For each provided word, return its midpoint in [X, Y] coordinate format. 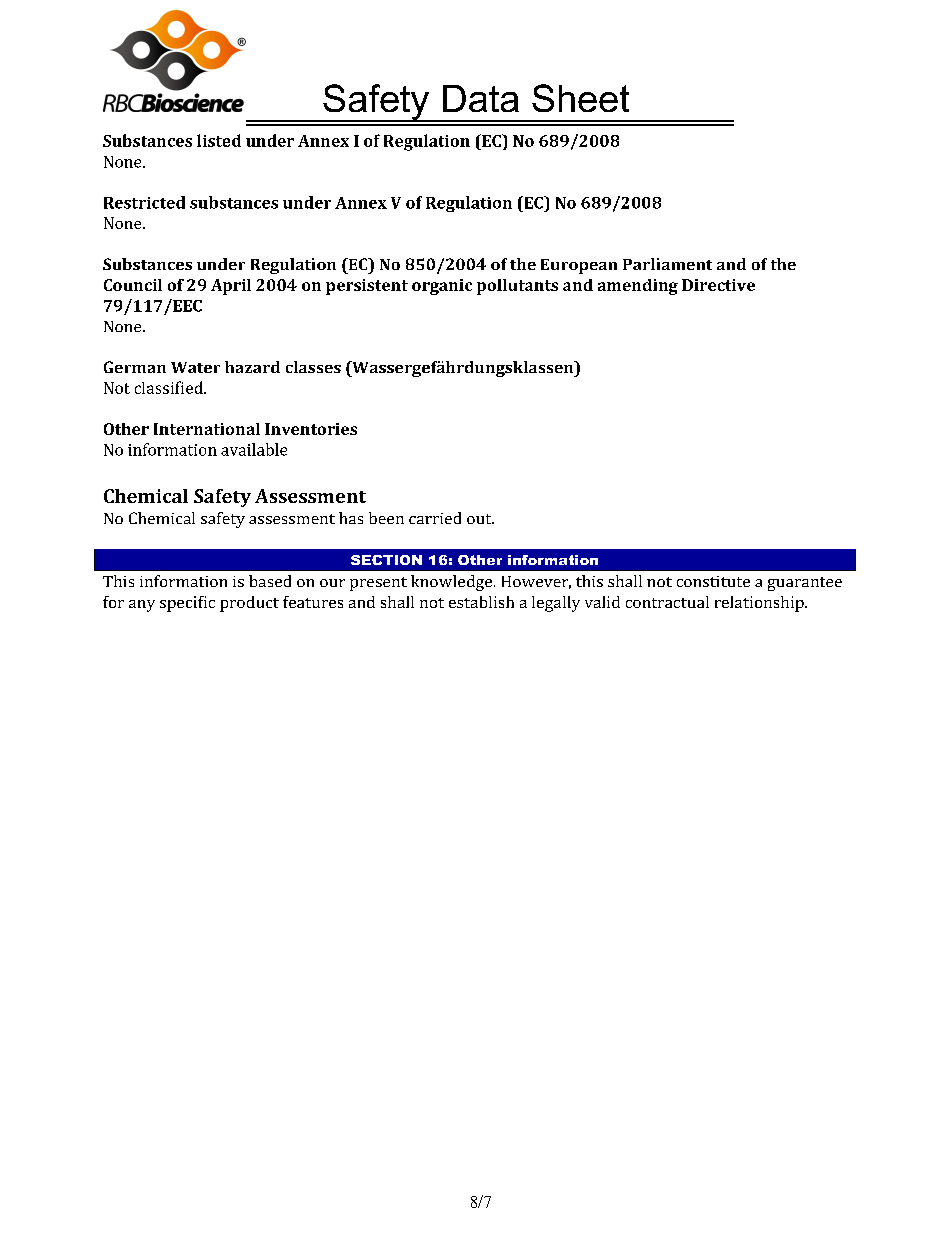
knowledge [451, 583]
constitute [713, 581]
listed [219, 140]
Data [481, 98]
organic [442, 287]
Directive [718, 285]
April [231, 287]
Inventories [311, 429]
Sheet [580, 98]
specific [187, 604]
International [207, 429]
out [480, 519]
